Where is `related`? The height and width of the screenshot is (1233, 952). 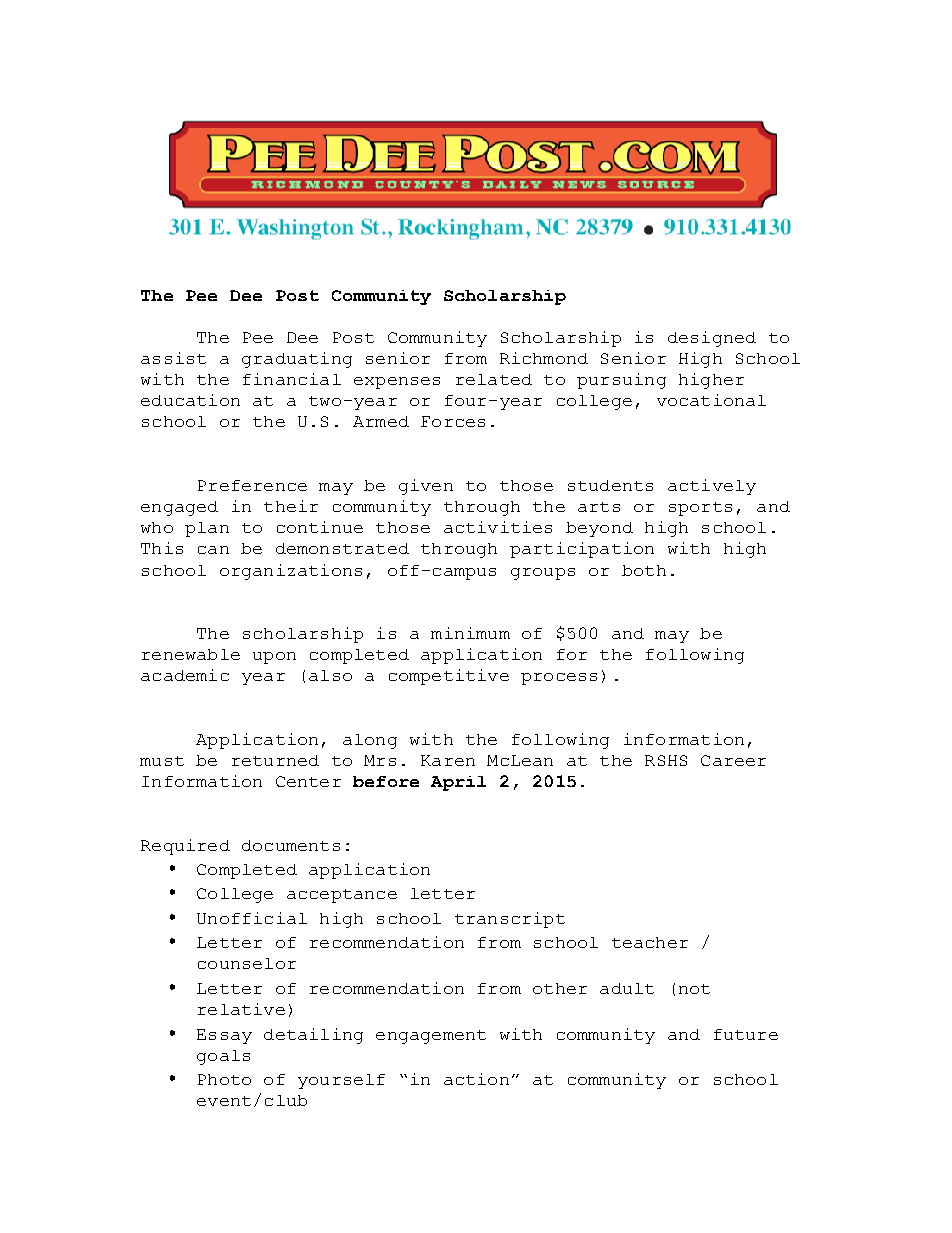
related is located at coordinates (494, 379).
